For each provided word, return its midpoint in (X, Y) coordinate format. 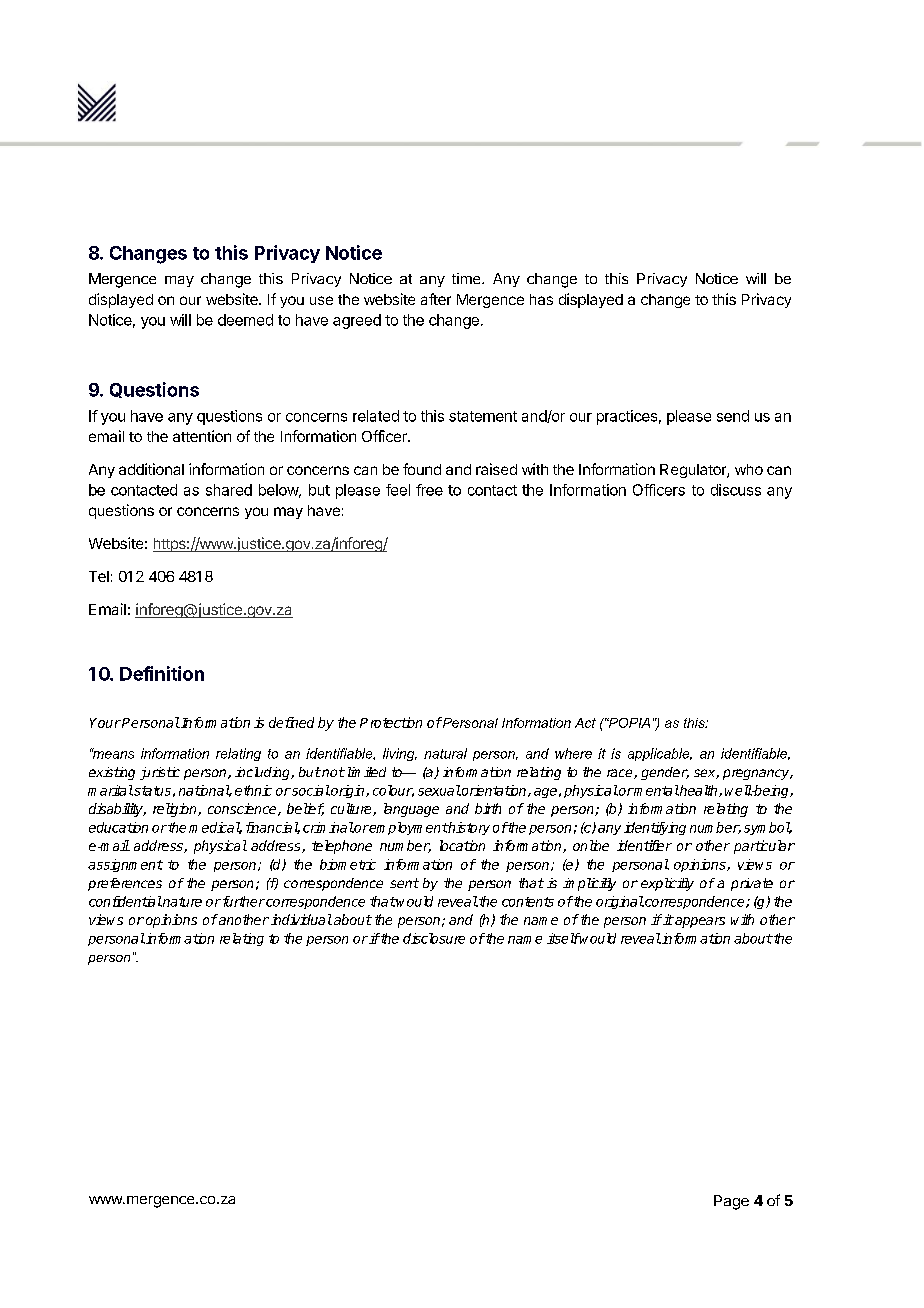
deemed (245, 320)
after (436, 299)
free (429, 490)
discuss (736, 490)
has (541, 299)
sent (404, 883)
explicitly (667, 884)
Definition (162, 673)
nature (181, 902)
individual (301, 919)
